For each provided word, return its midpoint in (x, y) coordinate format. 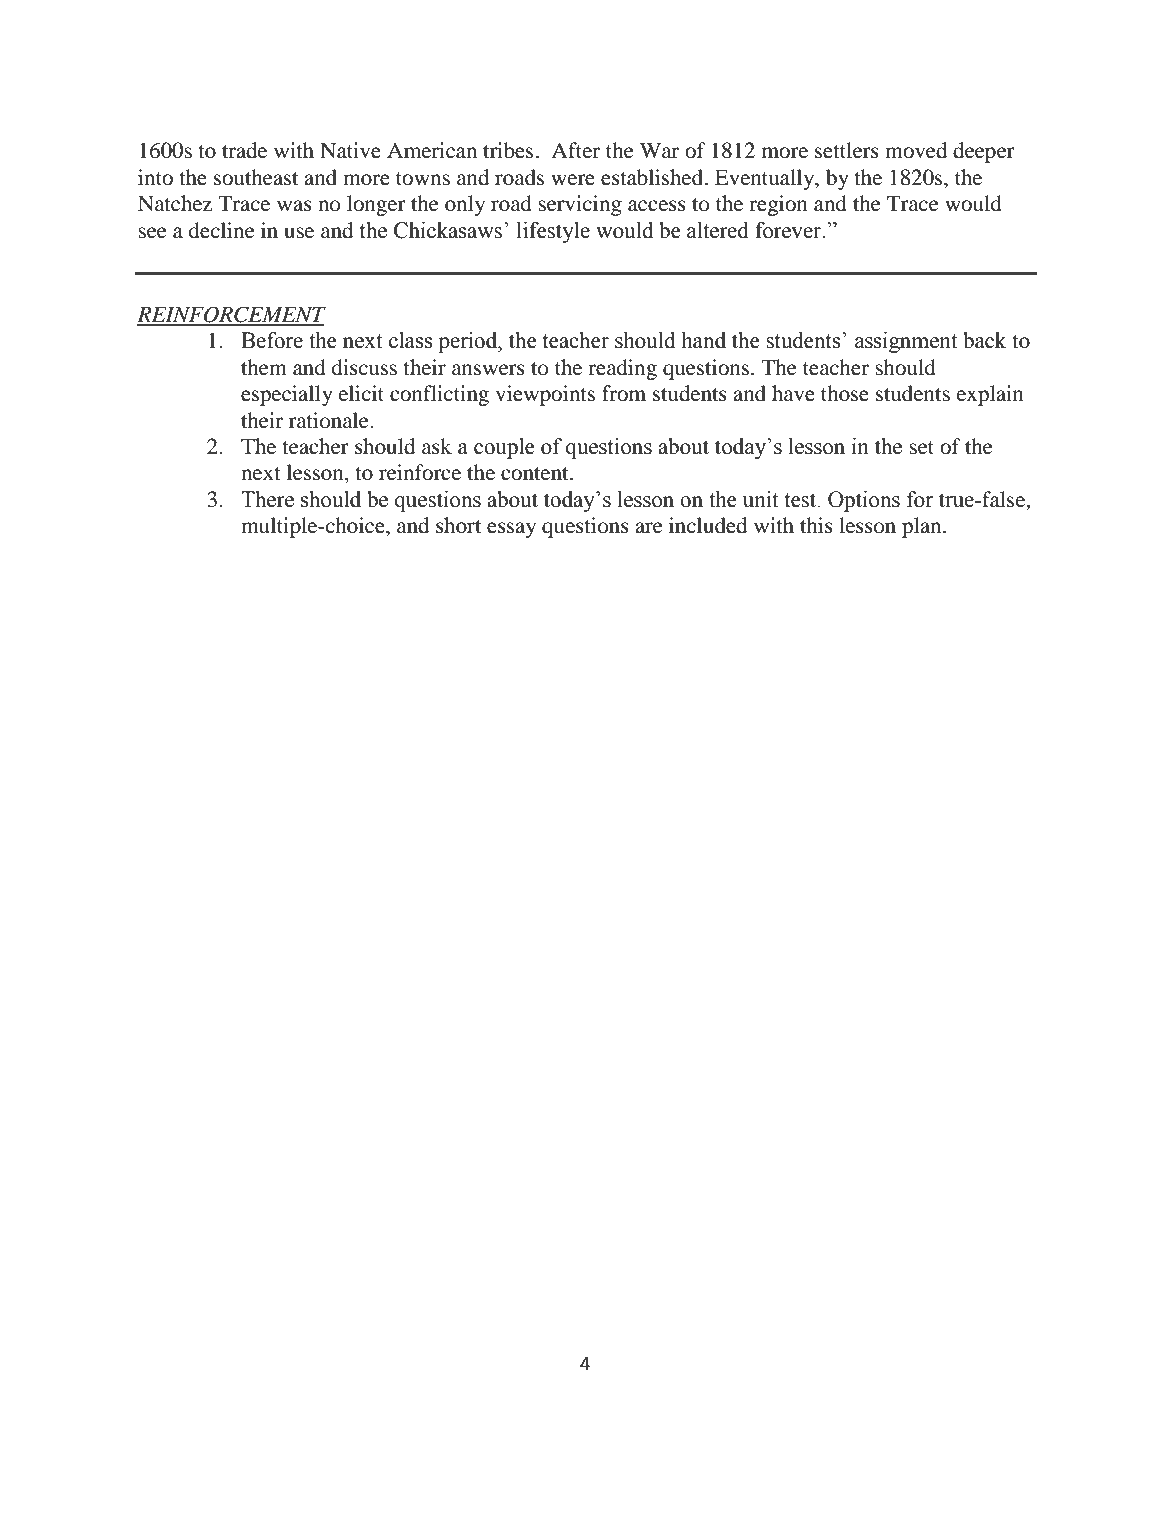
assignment (906, 342)
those (845, 393)
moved (916, 150)
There (267, 499)
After (575, 150)
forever (789, 230)
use (299, 233)
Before (272, 340)
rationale (330, 420)
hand (704, 340)
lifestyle (553, 232)
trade (244, 150)
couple (504, 448)
